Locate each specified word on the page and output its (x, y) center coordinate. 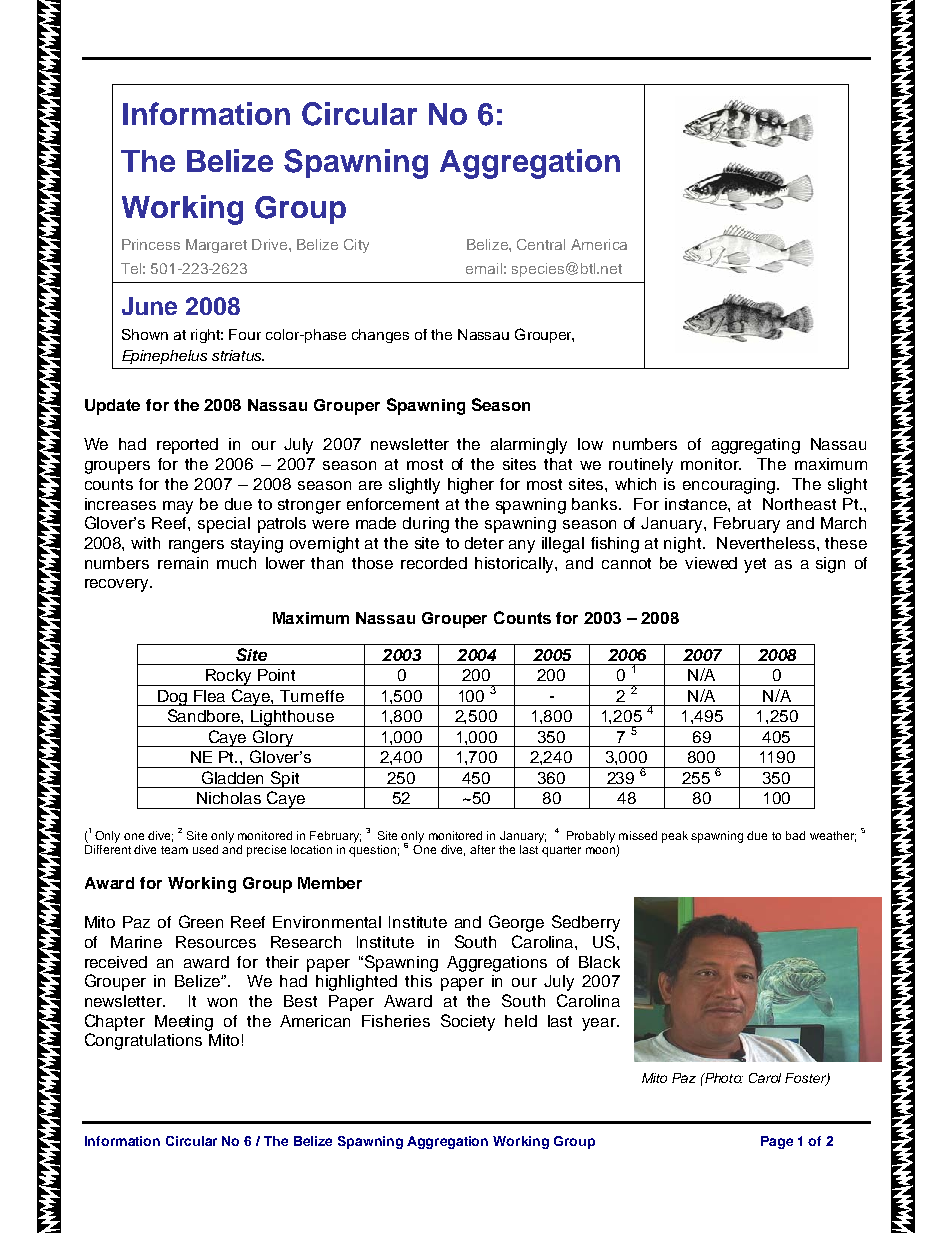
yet (755, 565)
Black (599, 962)
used (205, 849)
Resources (216, 942)
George (516, 923)
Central (541, 244)
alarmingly (529, 446)
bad (795, 835)
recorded (434, 563)
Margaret (216, 246)
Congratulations (143, 1041)
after (482, 849)
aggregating (756, 446)
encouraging (730, 486)
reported (187, 446)
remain (183, 563)
